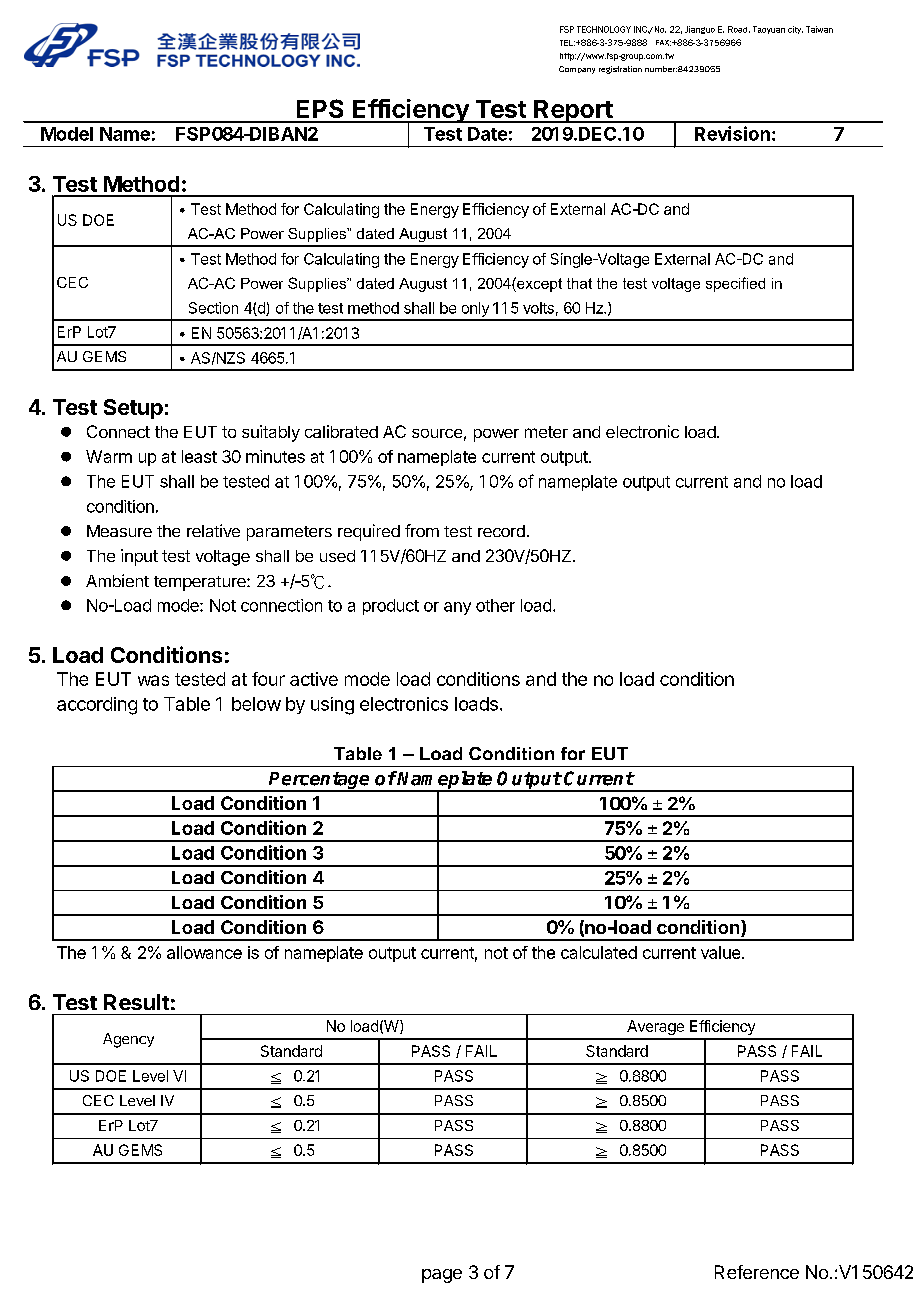 This screenshot has height=1308, width=924. Describe the element at coordinates (757, 1272) in the screenshot. I see `Reference` at that location.
